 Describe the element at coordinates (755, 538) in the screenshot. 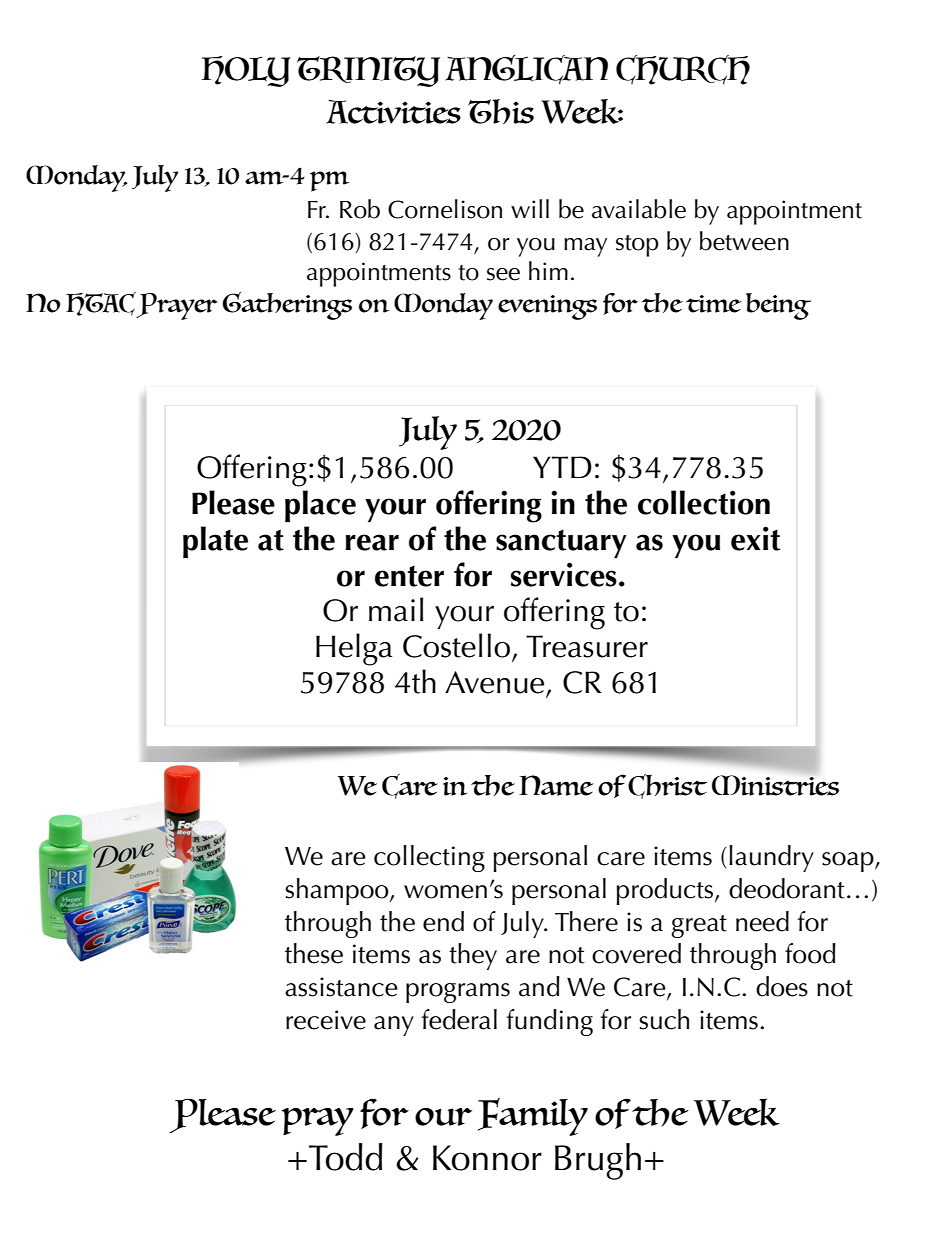

I see `exit` at that location.
